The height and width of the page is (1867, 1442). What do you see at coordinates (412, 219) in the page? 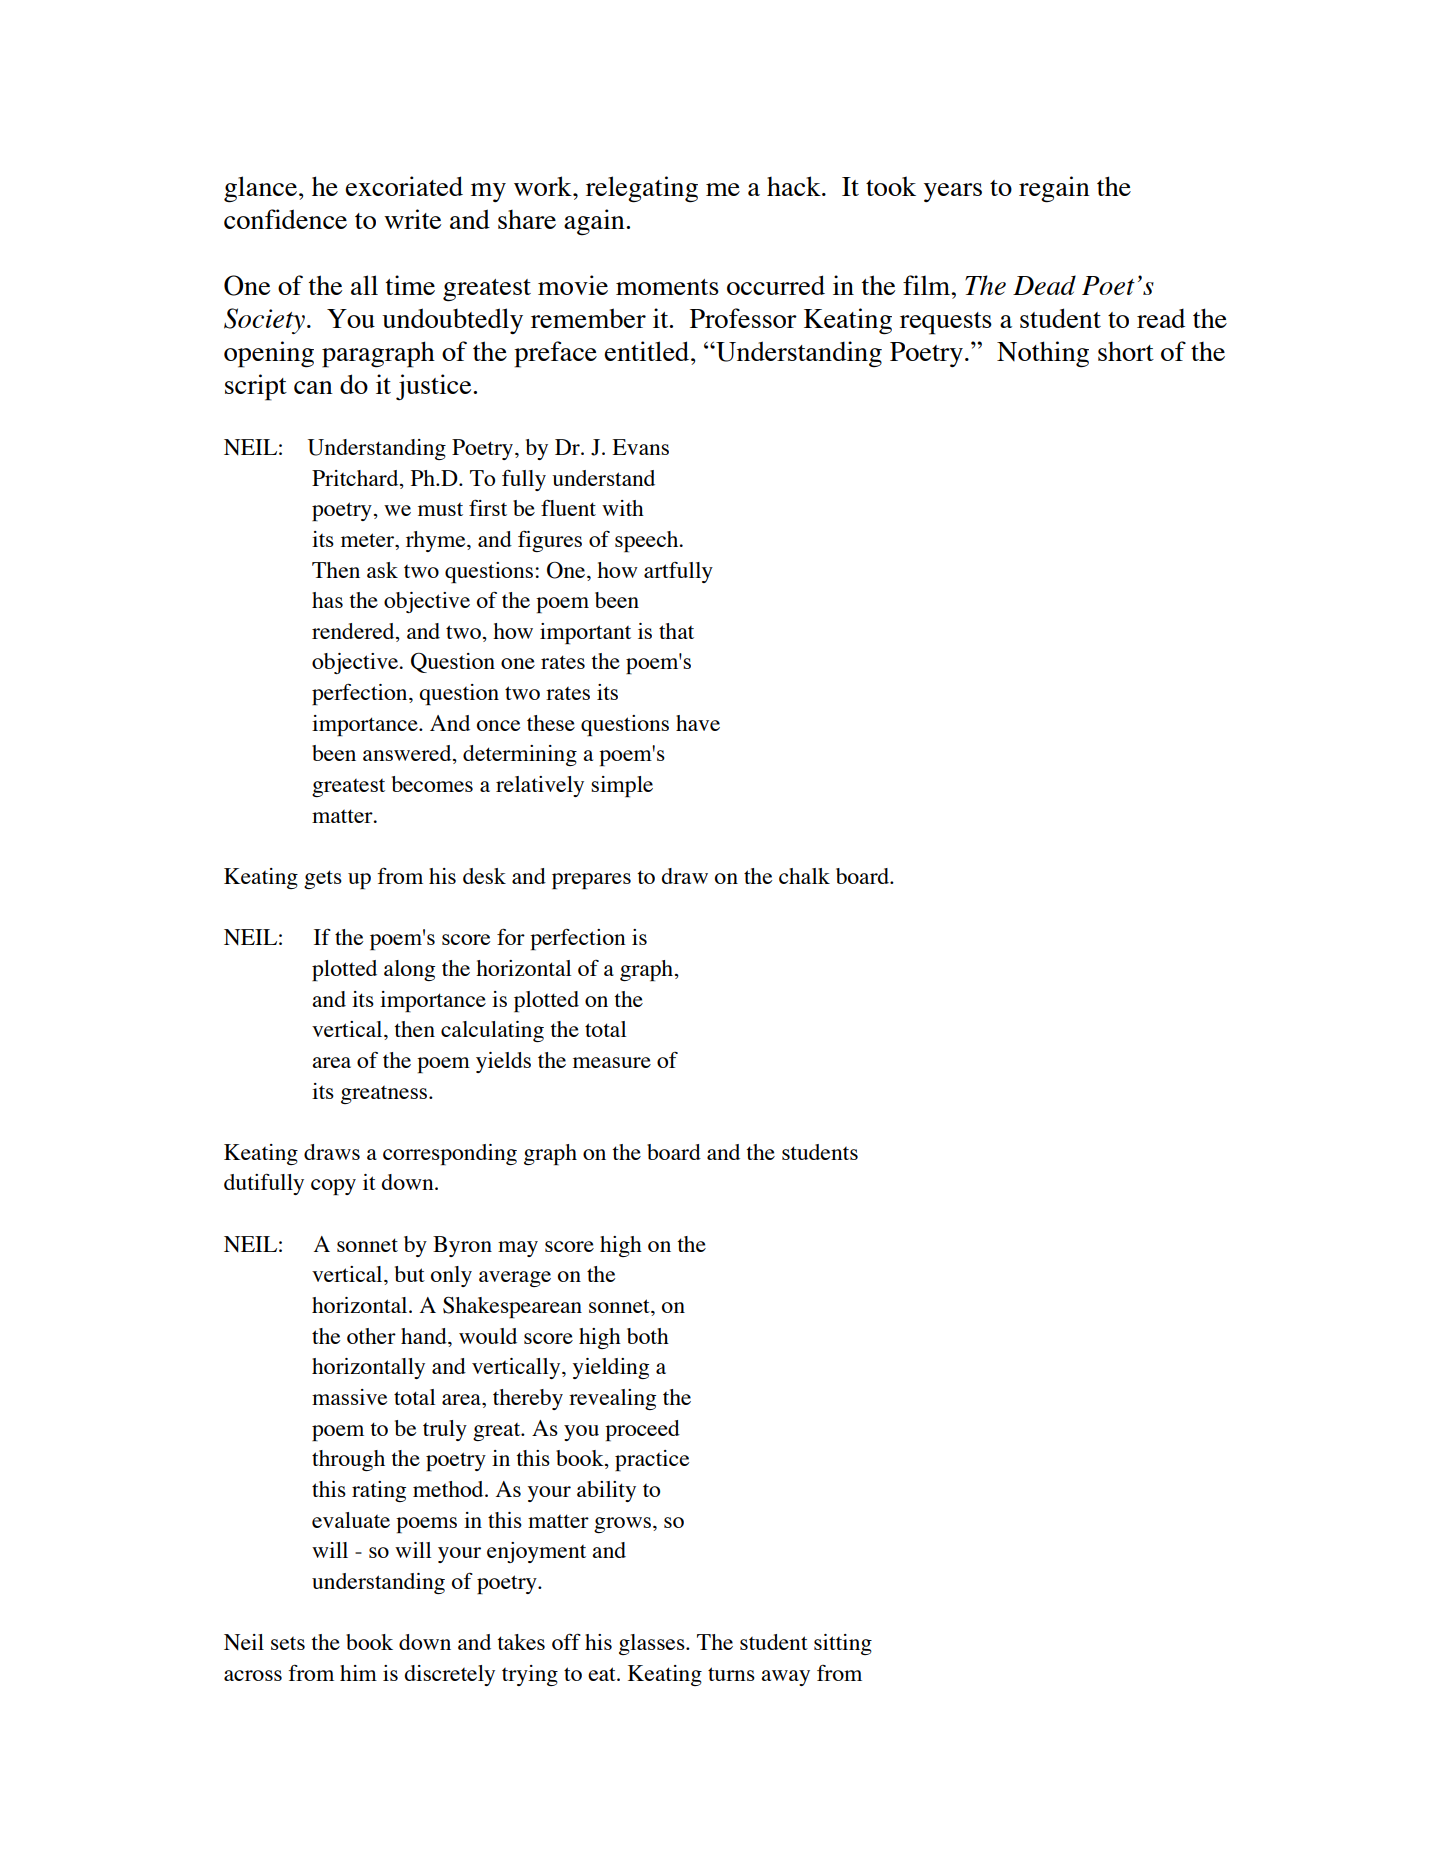
I see `write` at bounding box center [412, 219].
